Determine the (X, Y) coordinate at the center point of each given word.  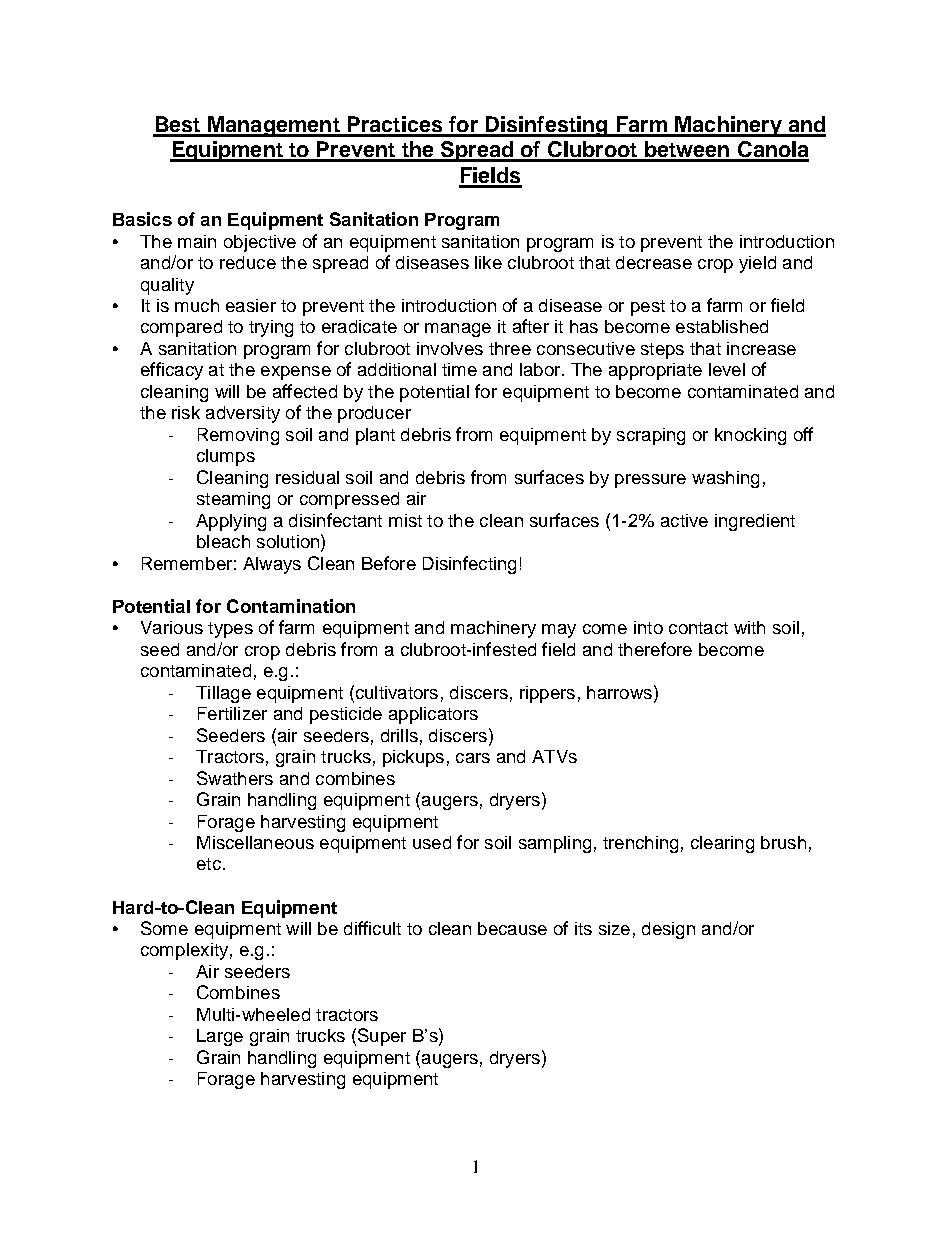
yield (757, 264)
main (197, 241)
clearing (722, 844)
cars (473, 758)
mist (405, 520)
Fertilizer (232, 713)
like (488, 262)
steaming (233, 500)
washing (725, 479)
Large (220, 1037)
